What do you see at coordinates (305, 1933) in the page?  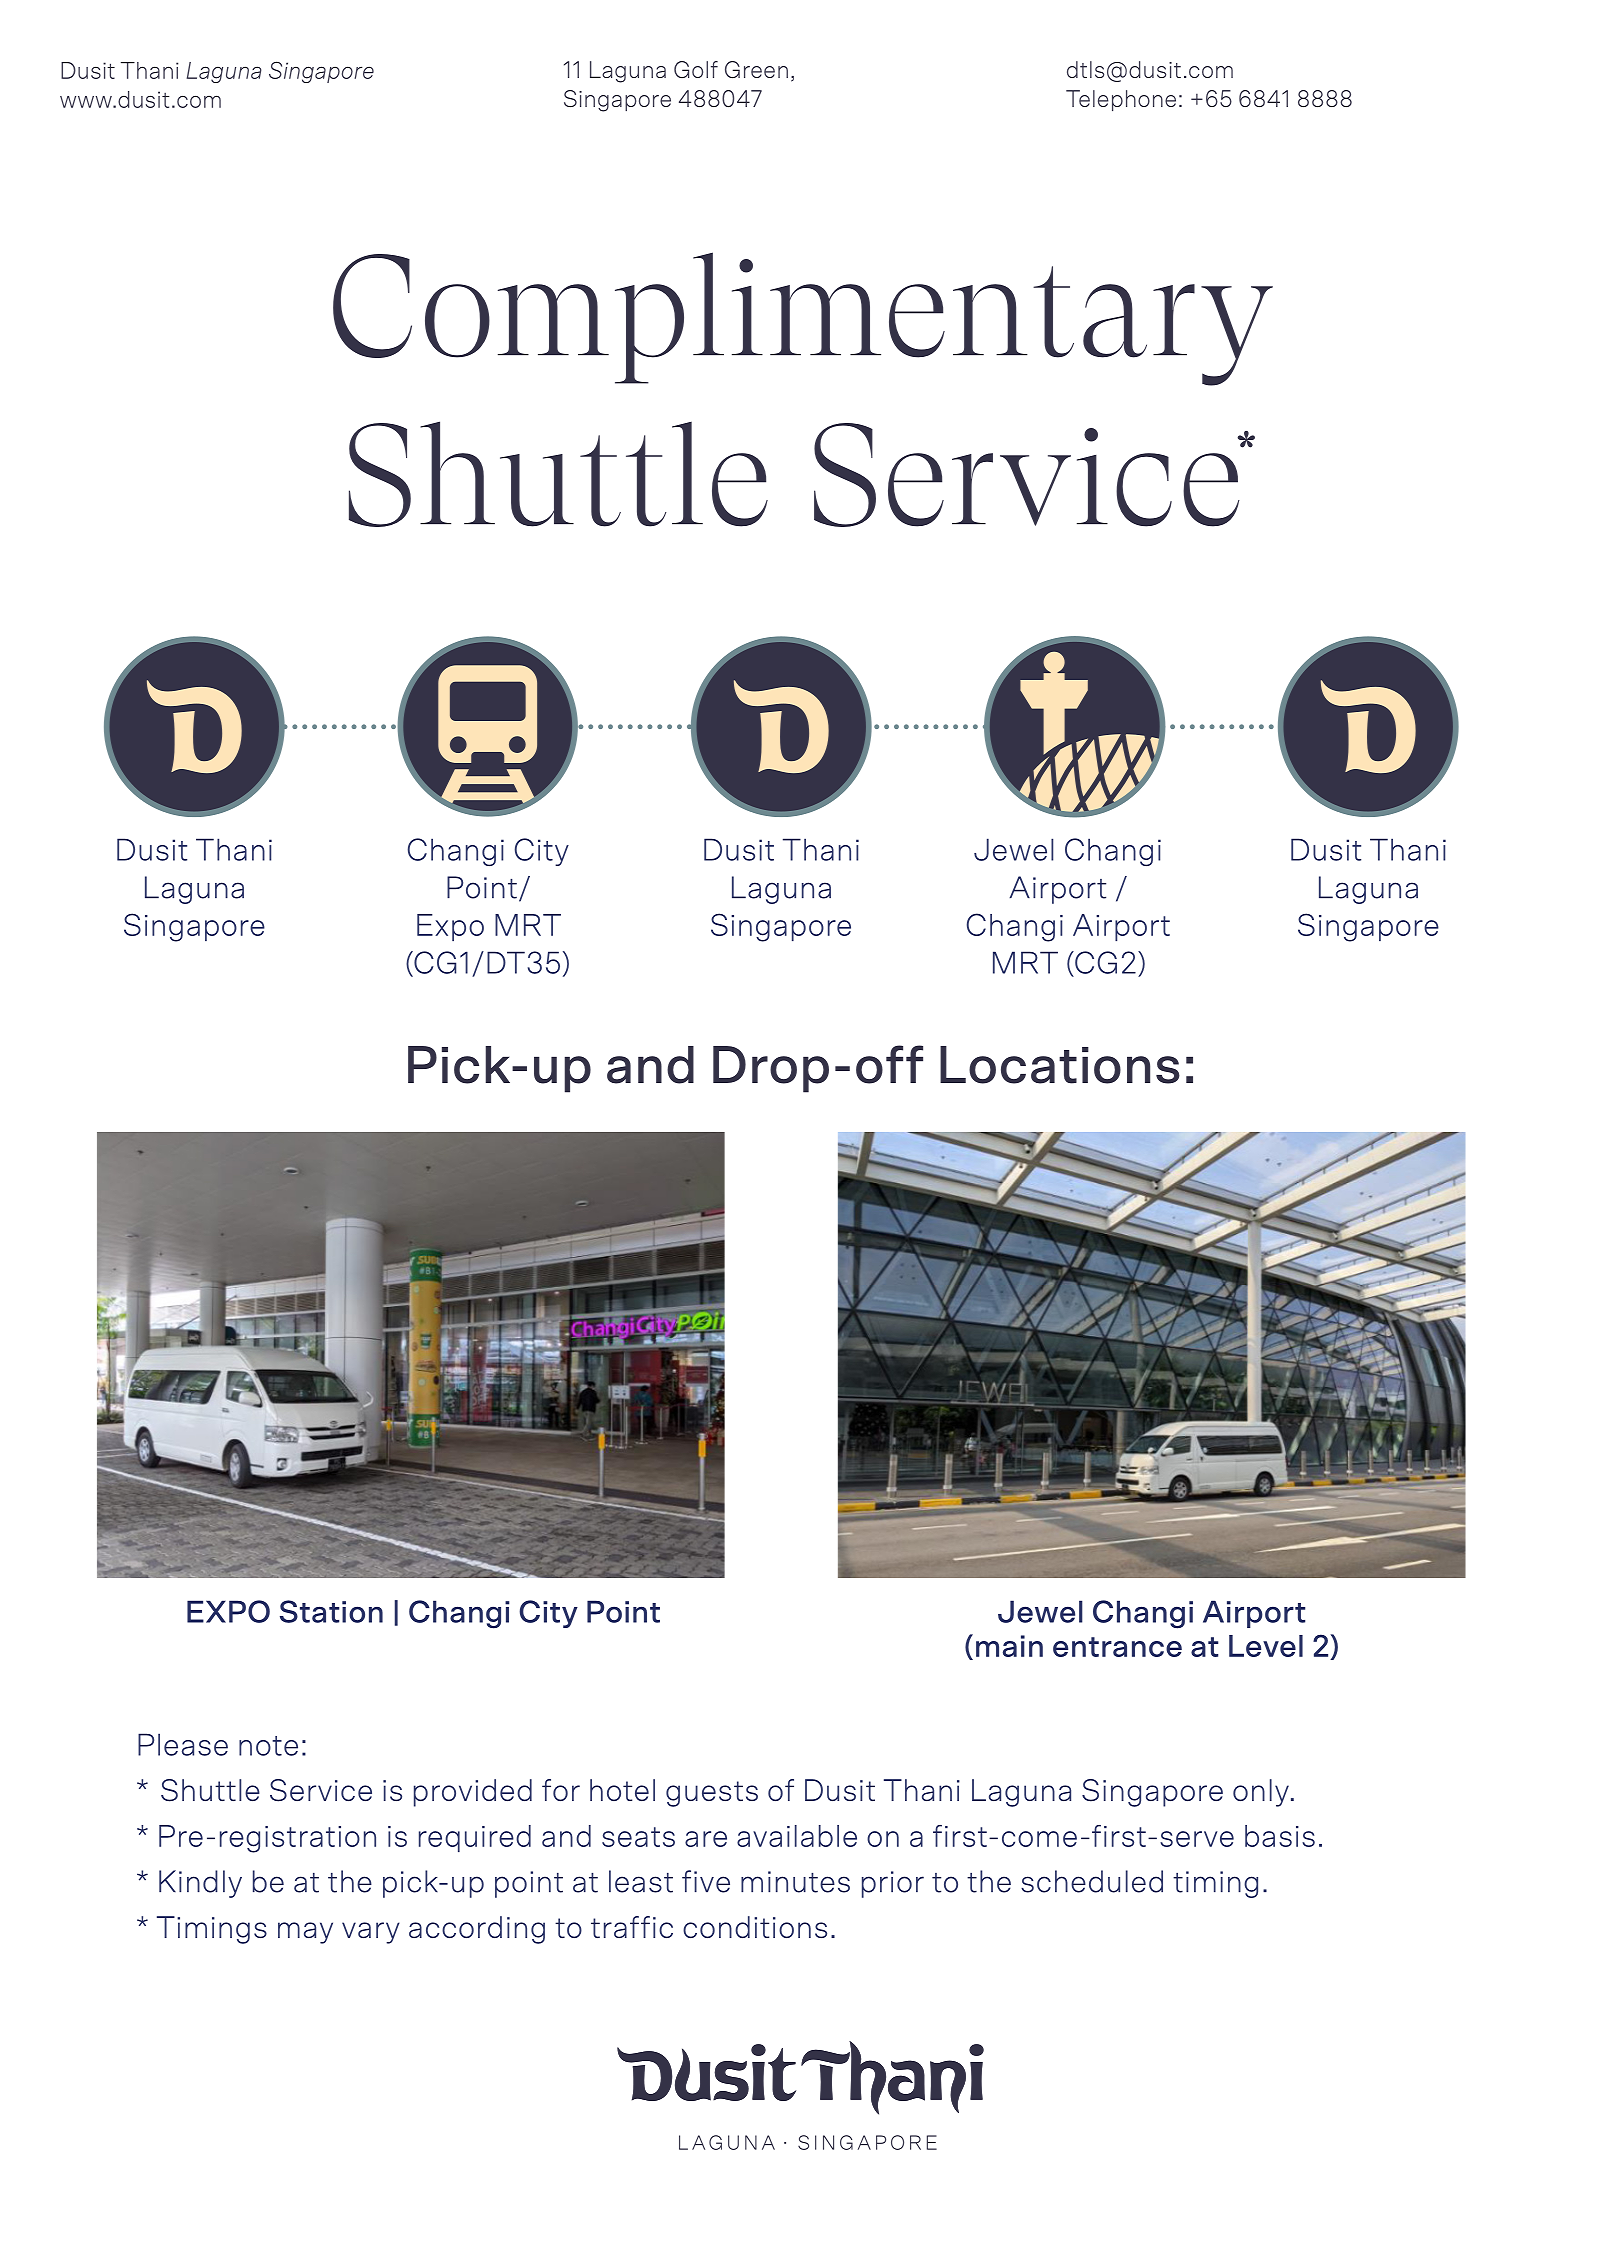 I see `may` at bounding box center [305, 1933].
